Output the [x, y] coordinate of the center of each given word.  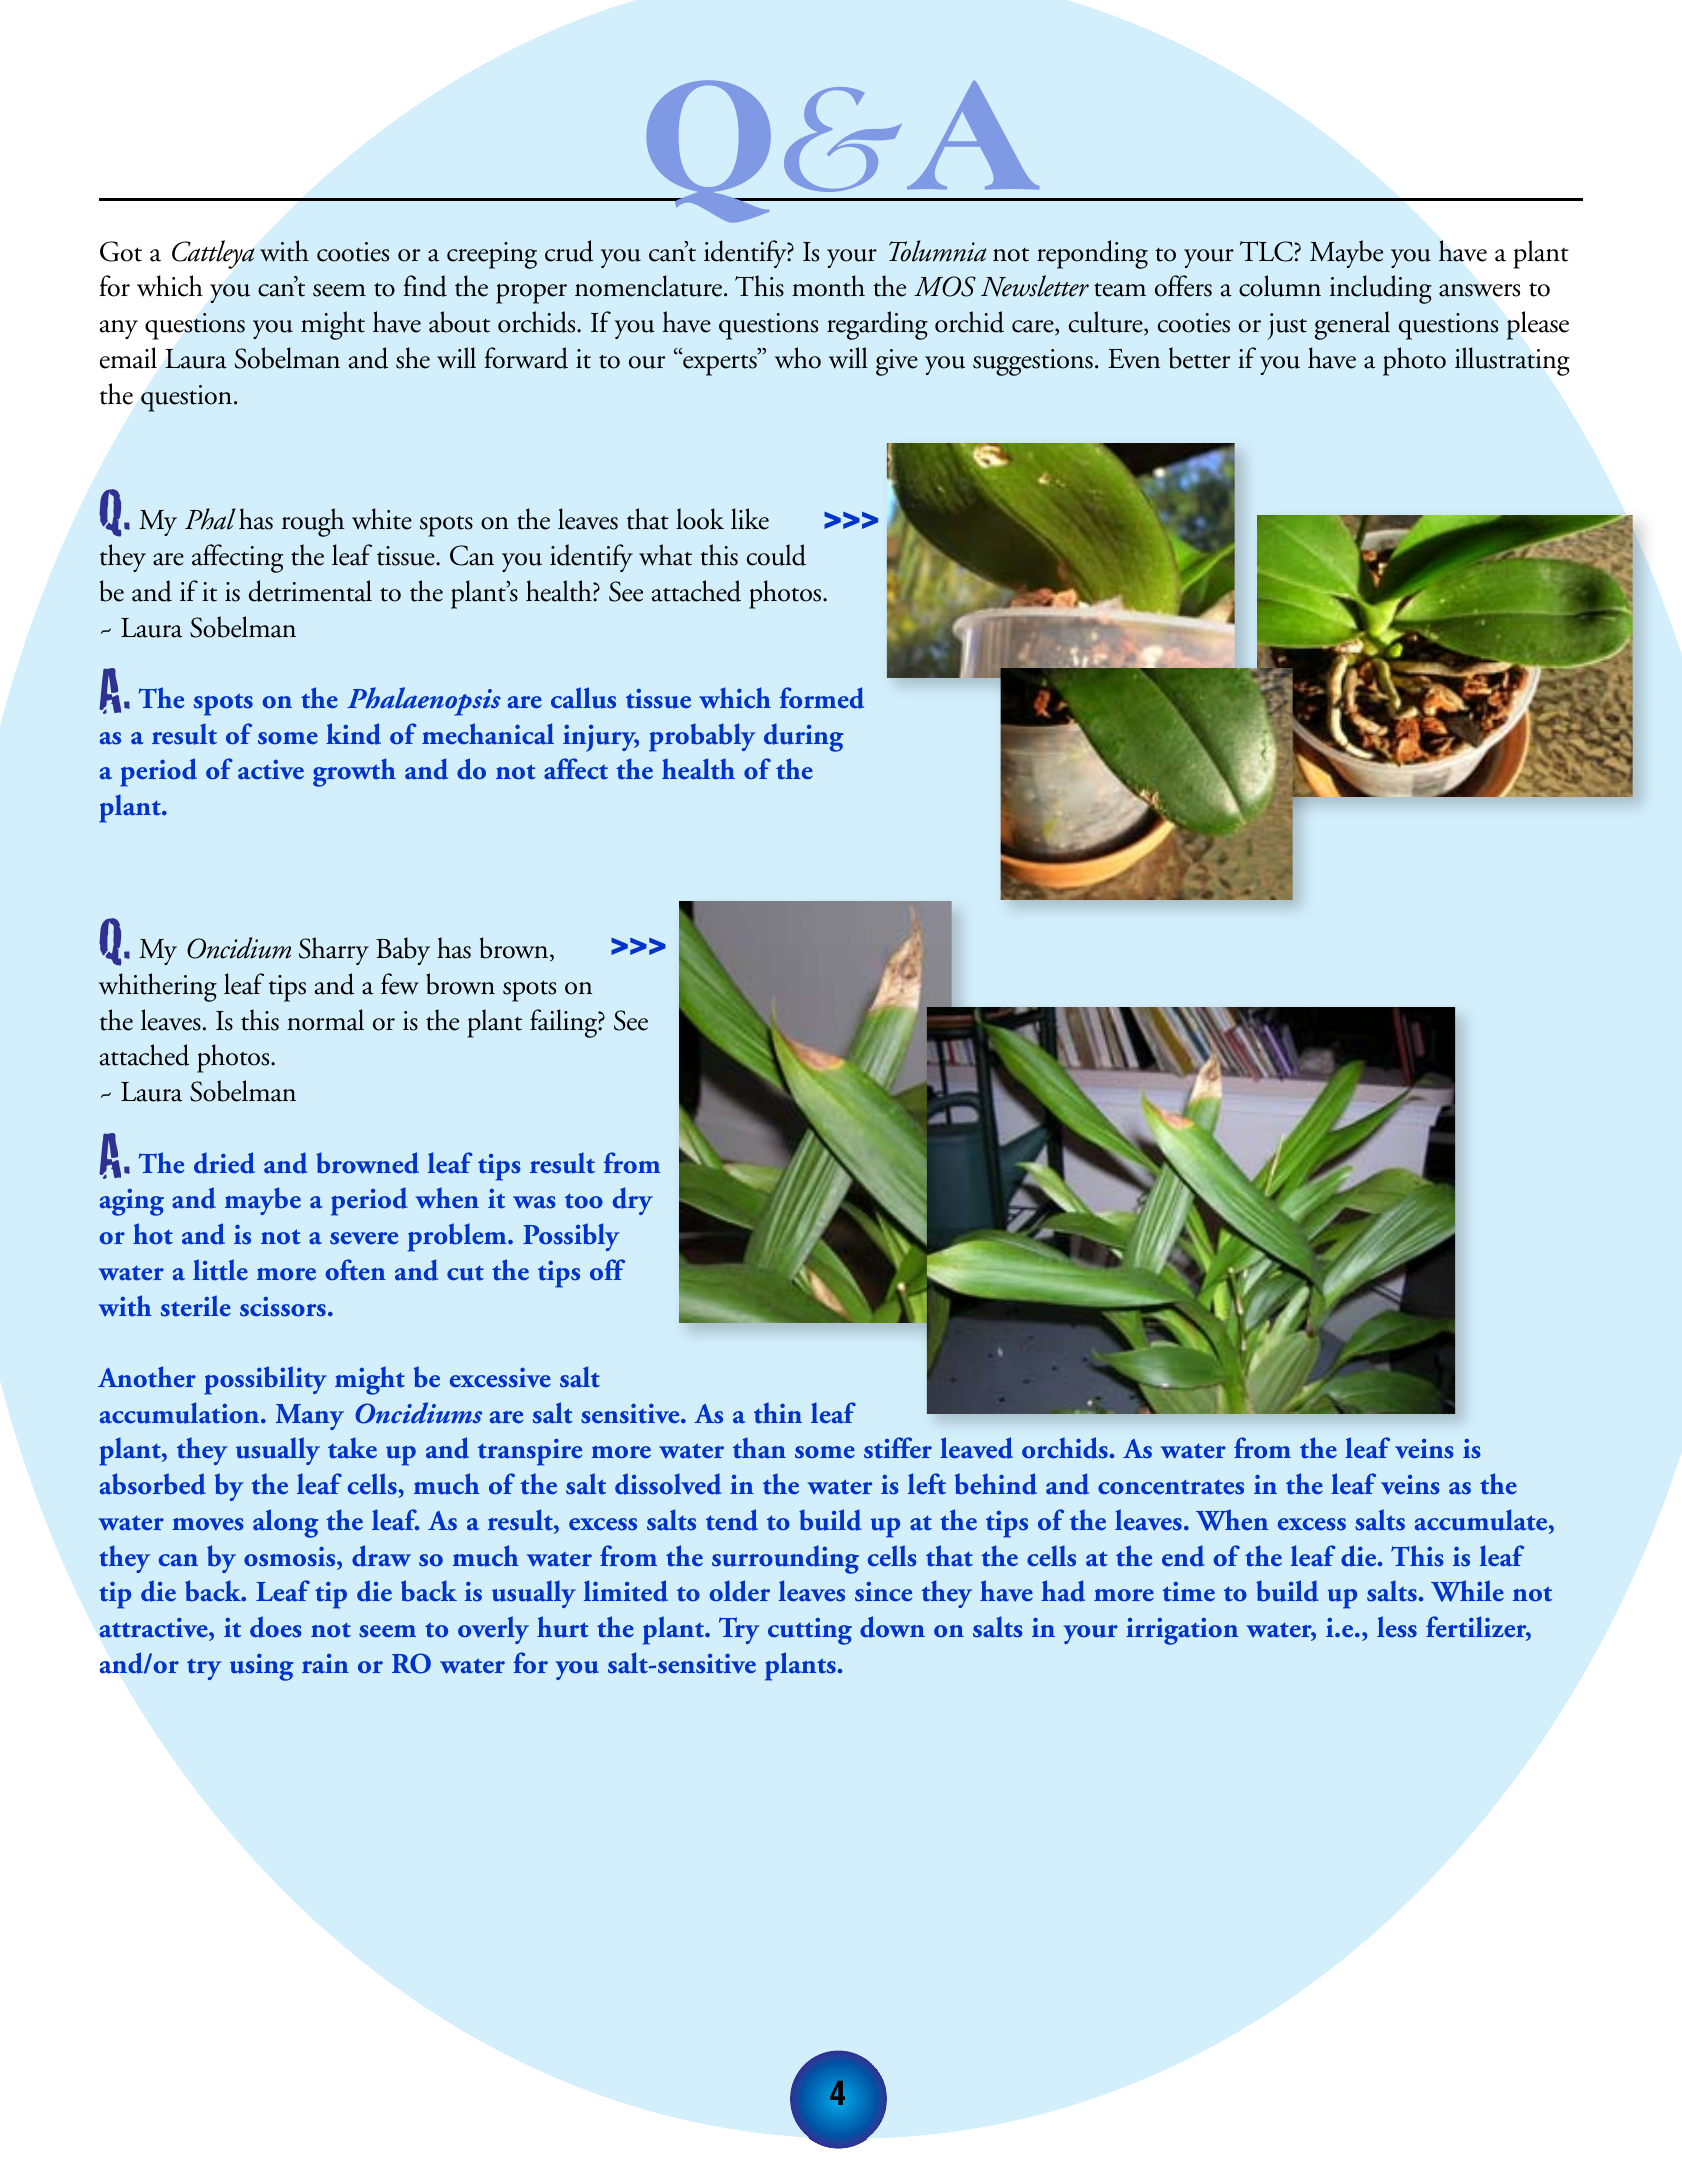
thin [778, 1413]
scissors [283, 1307]
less [1397, 1627]
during [803, 737]
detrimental [310, 591]
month [828, 286]
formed [822, 698]
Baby [403, 951]
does [276, 1627]
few [400, 984]
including [1381, 289]
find [425, 286]
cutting [810, 1631]
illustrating [1512, 361]
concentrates [1171, 1487]
